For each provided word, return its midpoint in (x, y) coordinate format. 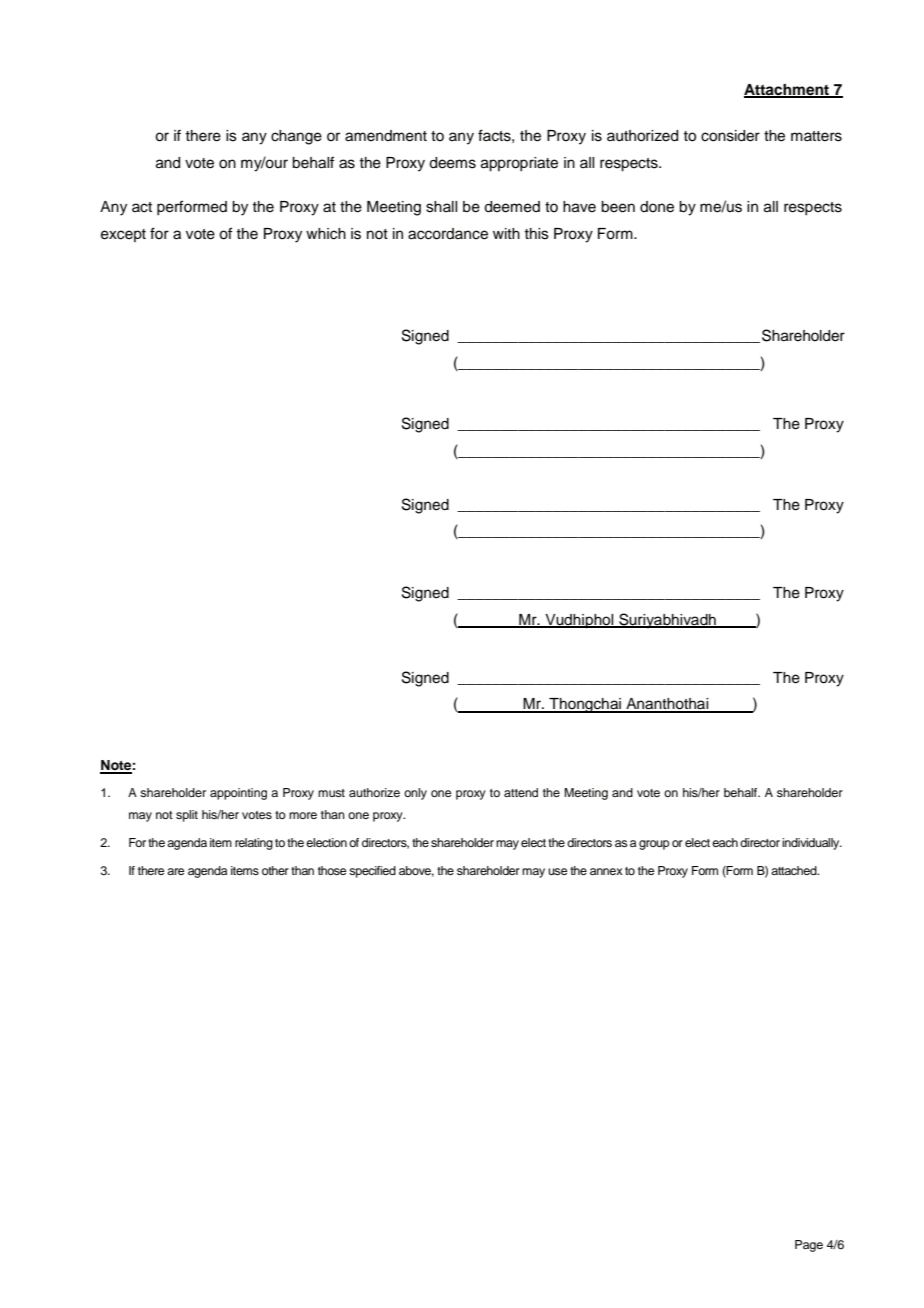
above (416, 871)
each (725, 842)
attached (795, 870)
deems (452, 163)
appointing (238, 794)
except (123, 235)
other (275, 870)
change (296, 137)
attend (521, 792)
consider (730, 136)
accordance (448, 234)
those (332, 870)
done (657, 207)
